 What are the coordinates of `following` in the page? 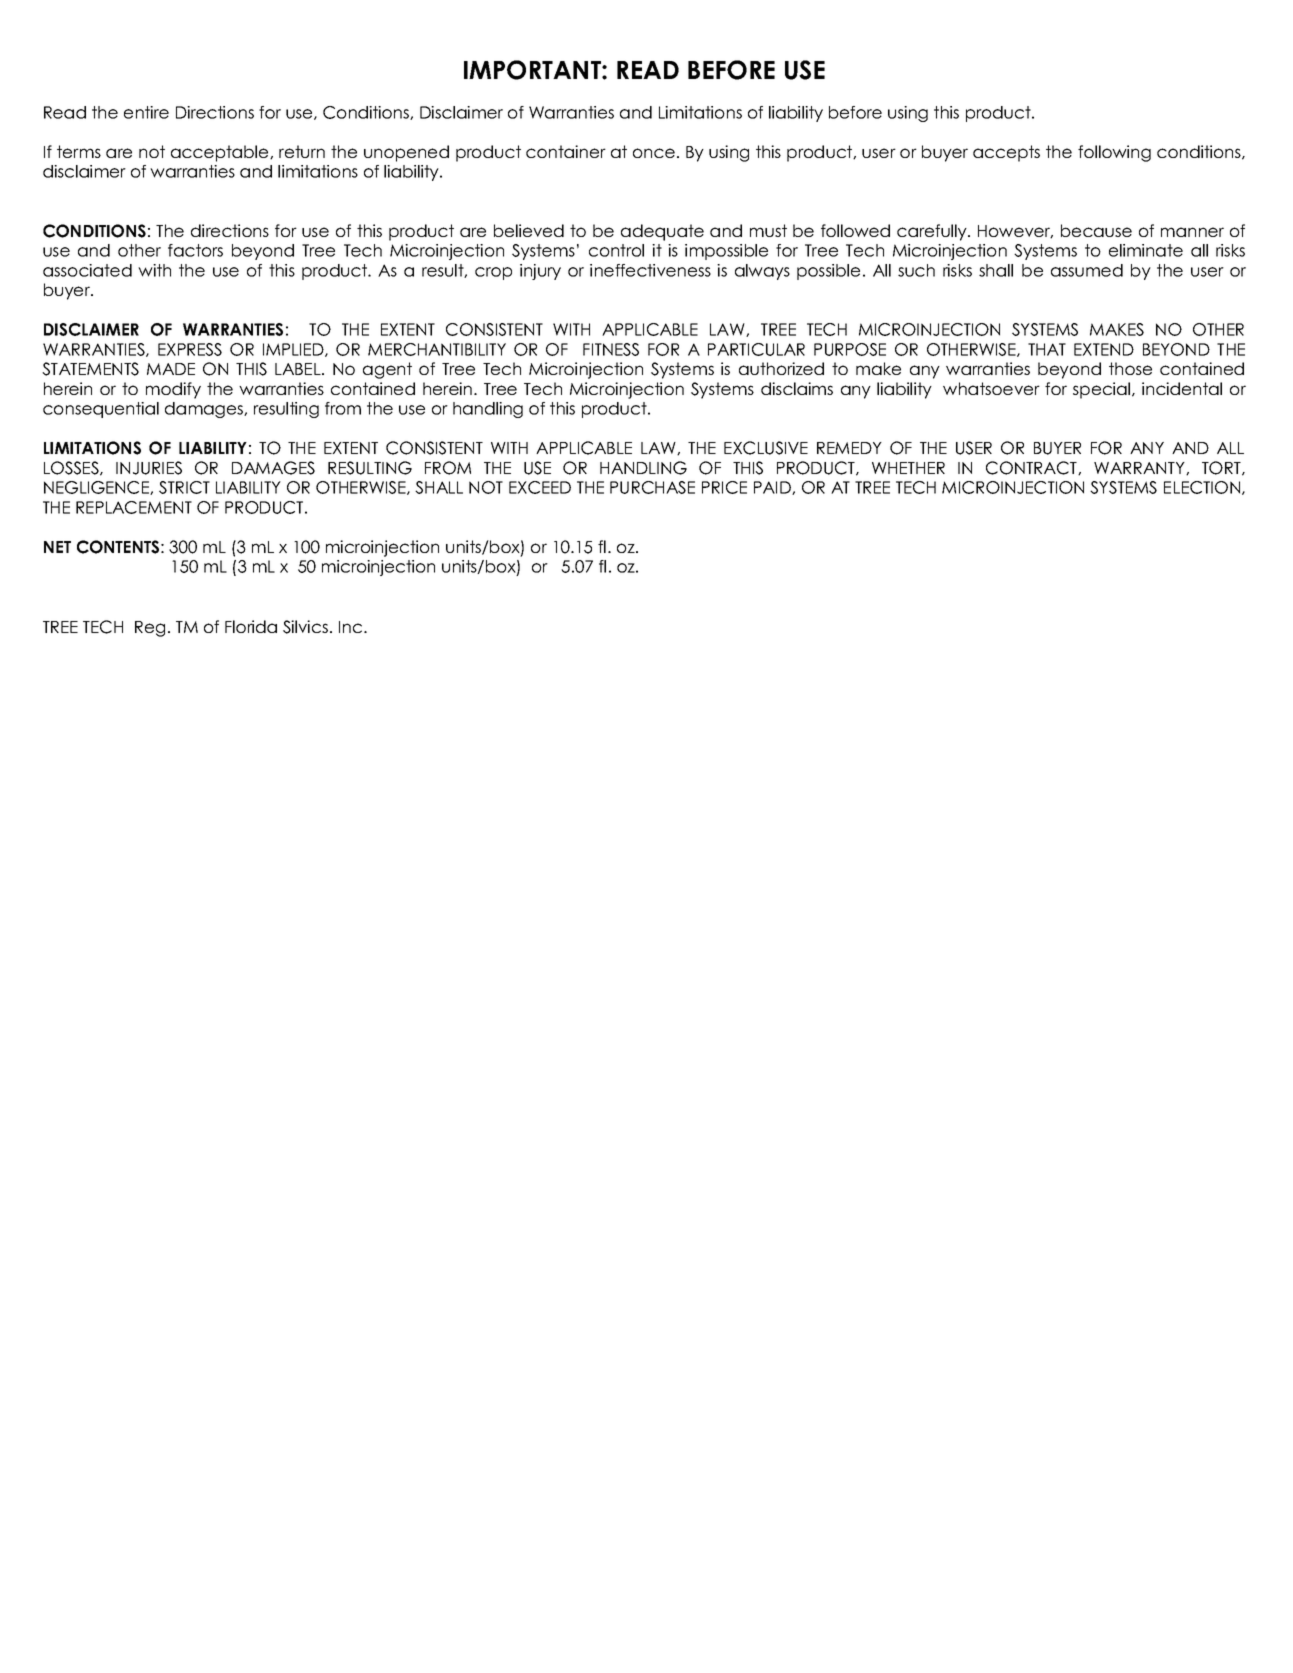 It's located at (1114, 153).
